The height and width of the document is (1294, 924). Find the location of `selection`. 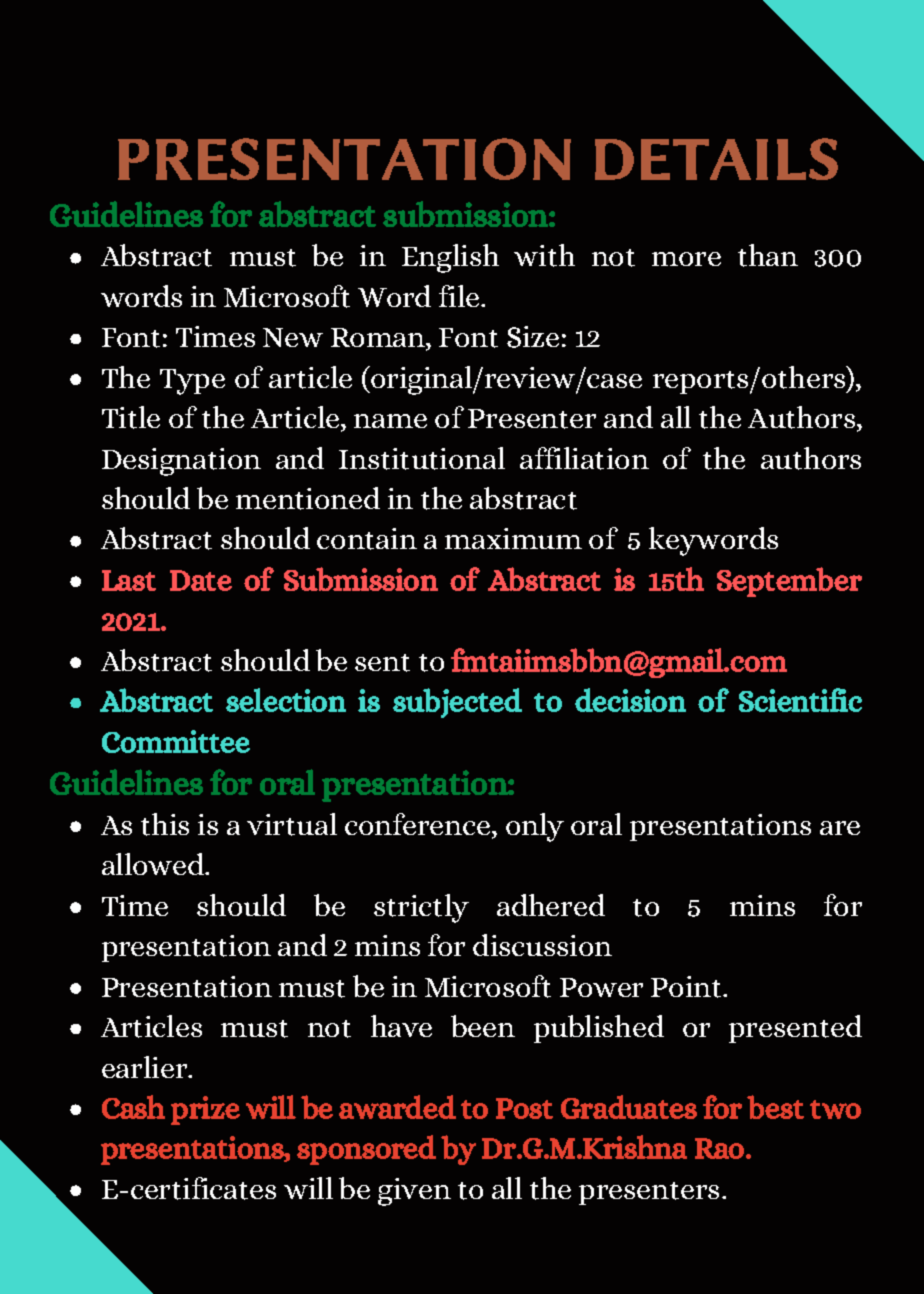

selection is located at coordinates (286, 700).
